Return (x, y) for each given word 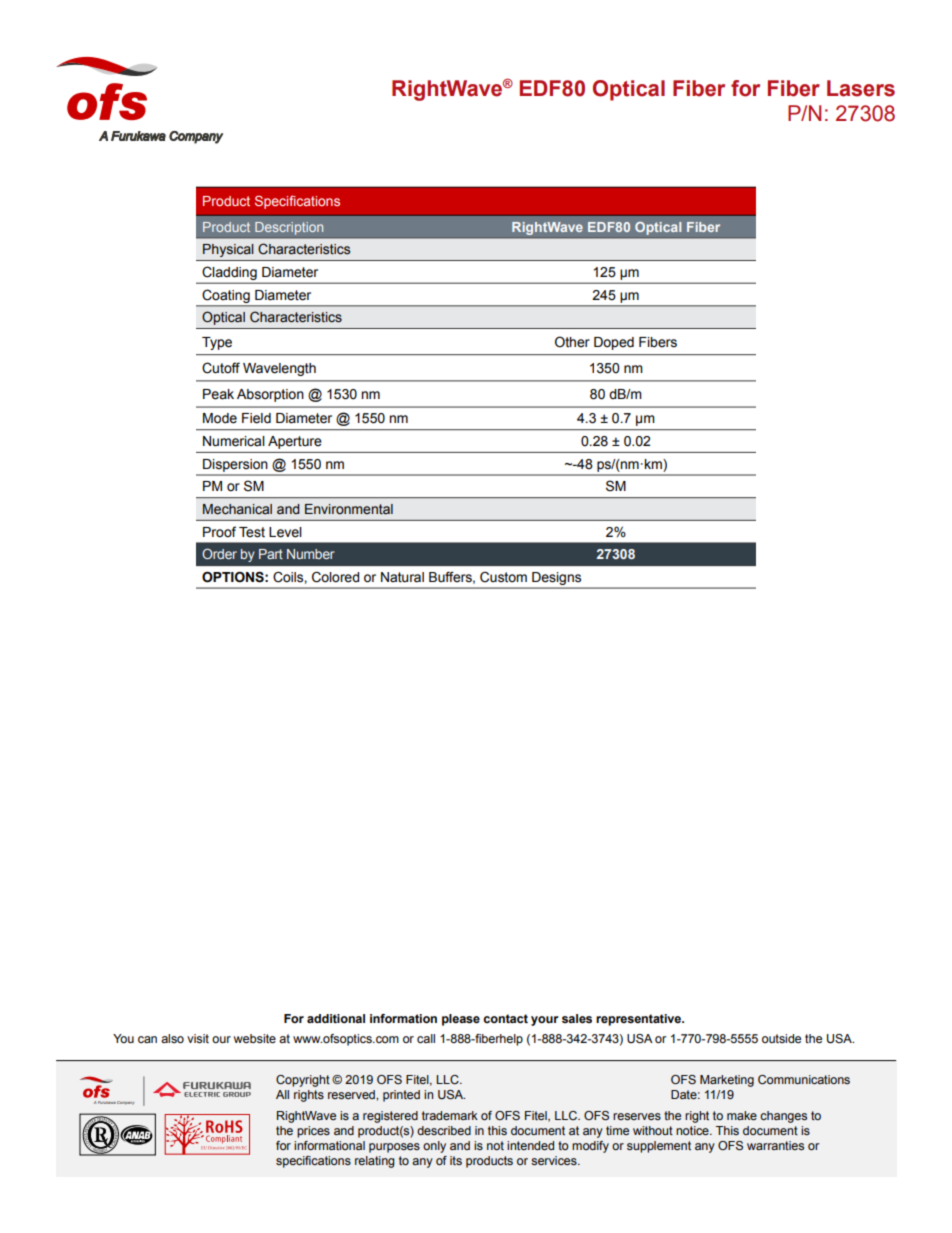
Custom (503, 577)
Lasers (861, 88)
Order (219, 553)
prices (313, 1132)
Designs (556, 578)
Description (289, 228)
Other (572, 342)
